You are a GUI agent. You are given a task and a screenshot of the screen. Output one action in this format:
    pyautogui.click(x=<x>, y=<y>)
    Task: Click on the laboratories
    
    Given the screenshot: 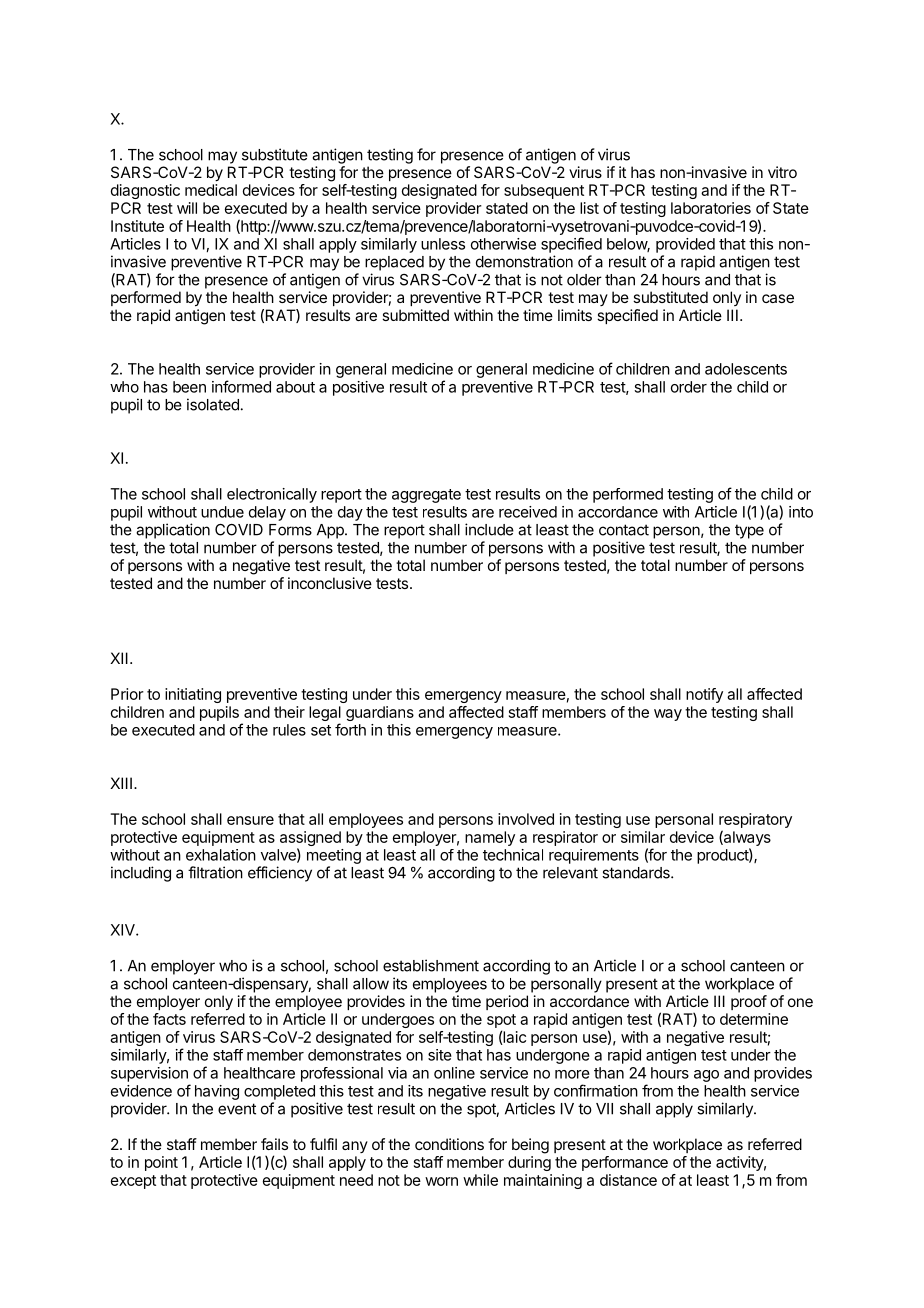 What is the action you would take?
    pyautogui.click(x=711, y=208)
